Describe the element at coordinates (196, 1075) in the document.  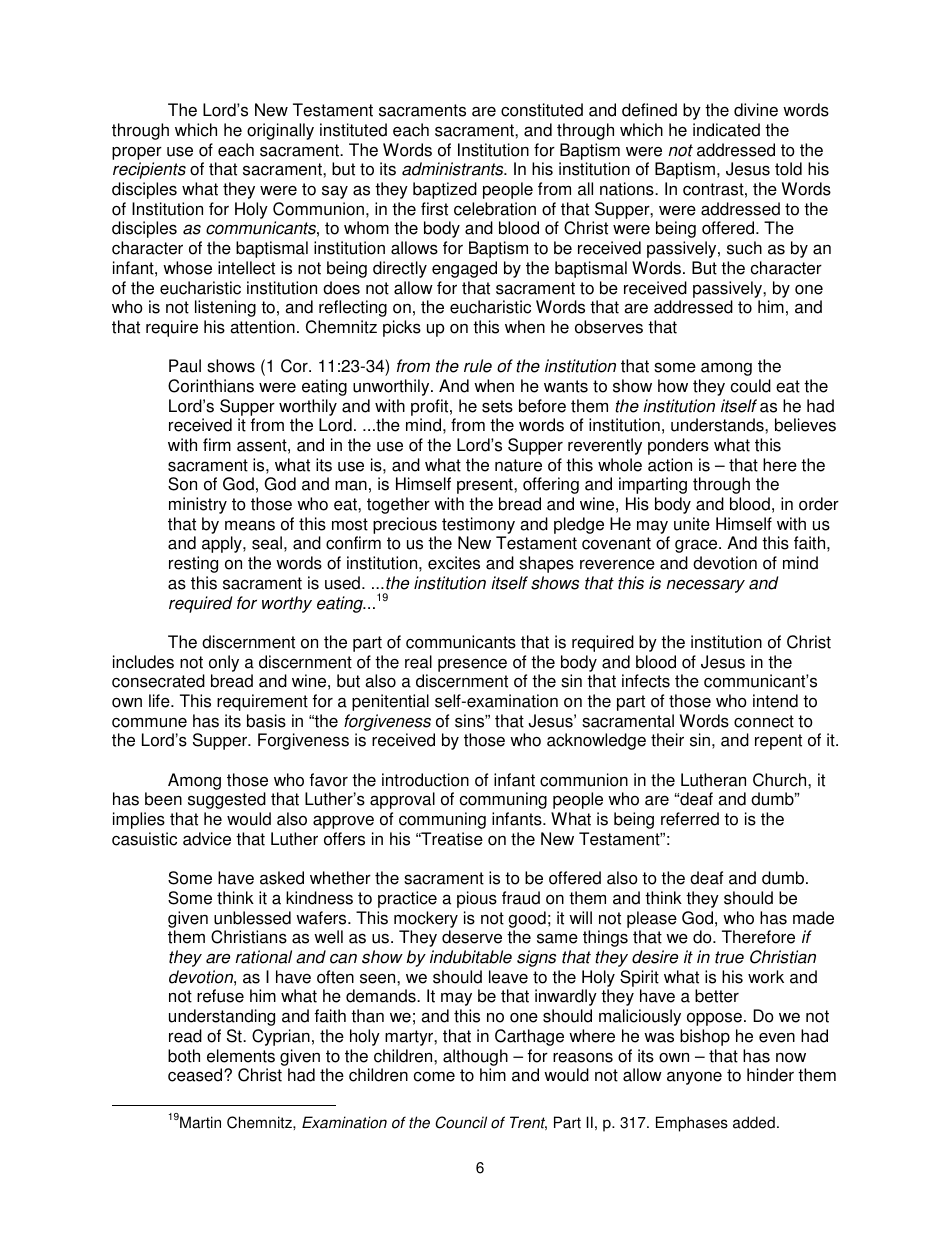
I see `ceased` at that location.
